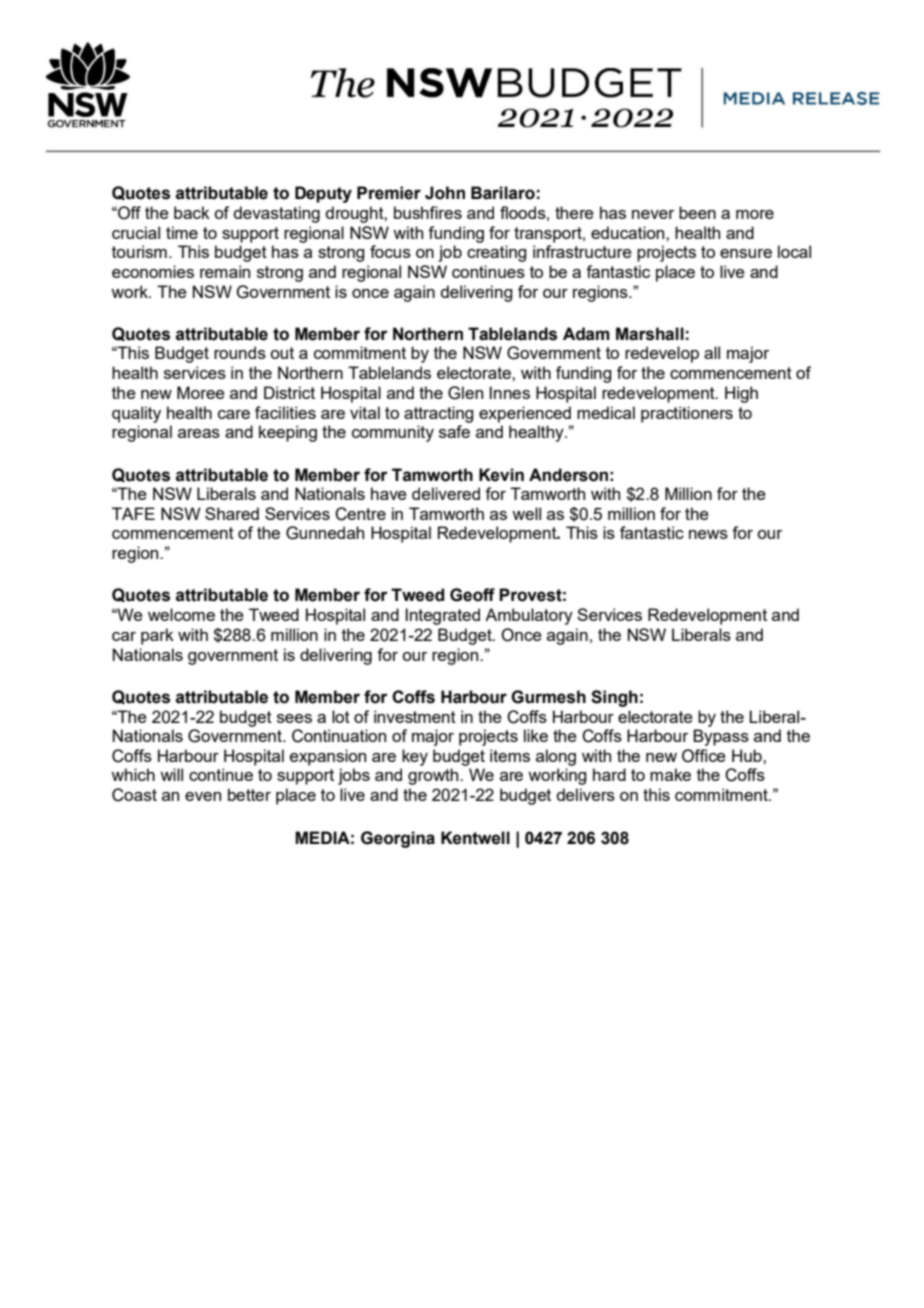 Image resolution: width=924 pixels, height=1308 pixels. Describe the element at coordinates (232, 513) in the image. I see `Shared` at that location.
